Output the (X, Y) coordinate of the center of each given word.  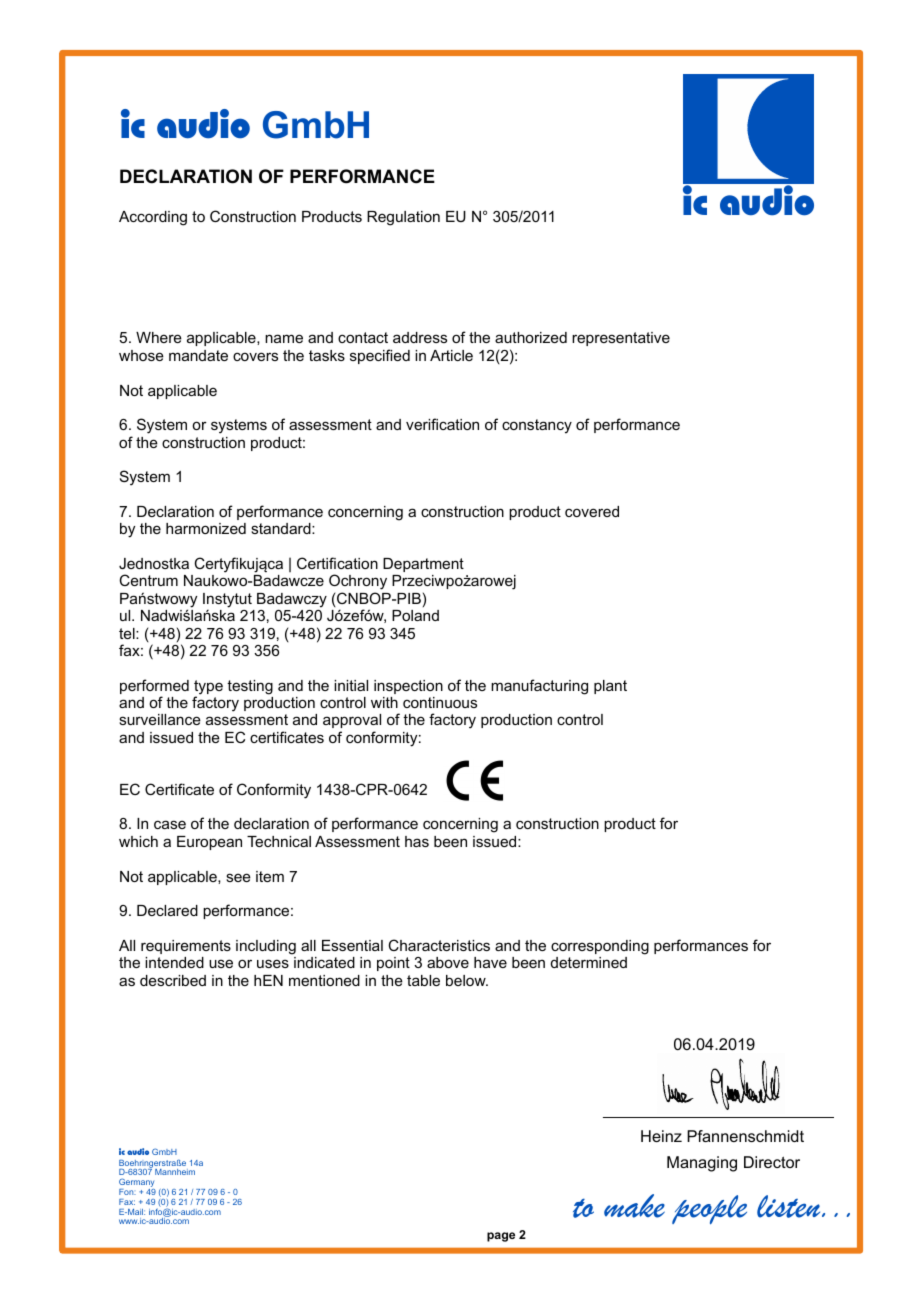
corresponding (600, 947)
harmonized (206, 528)
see (238, 877)
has (417, 841)
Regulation (403, 218)
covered (592, 511)
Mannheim (175, 1172)
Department (423, 565)
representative (621, 339)
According (153, 218)
